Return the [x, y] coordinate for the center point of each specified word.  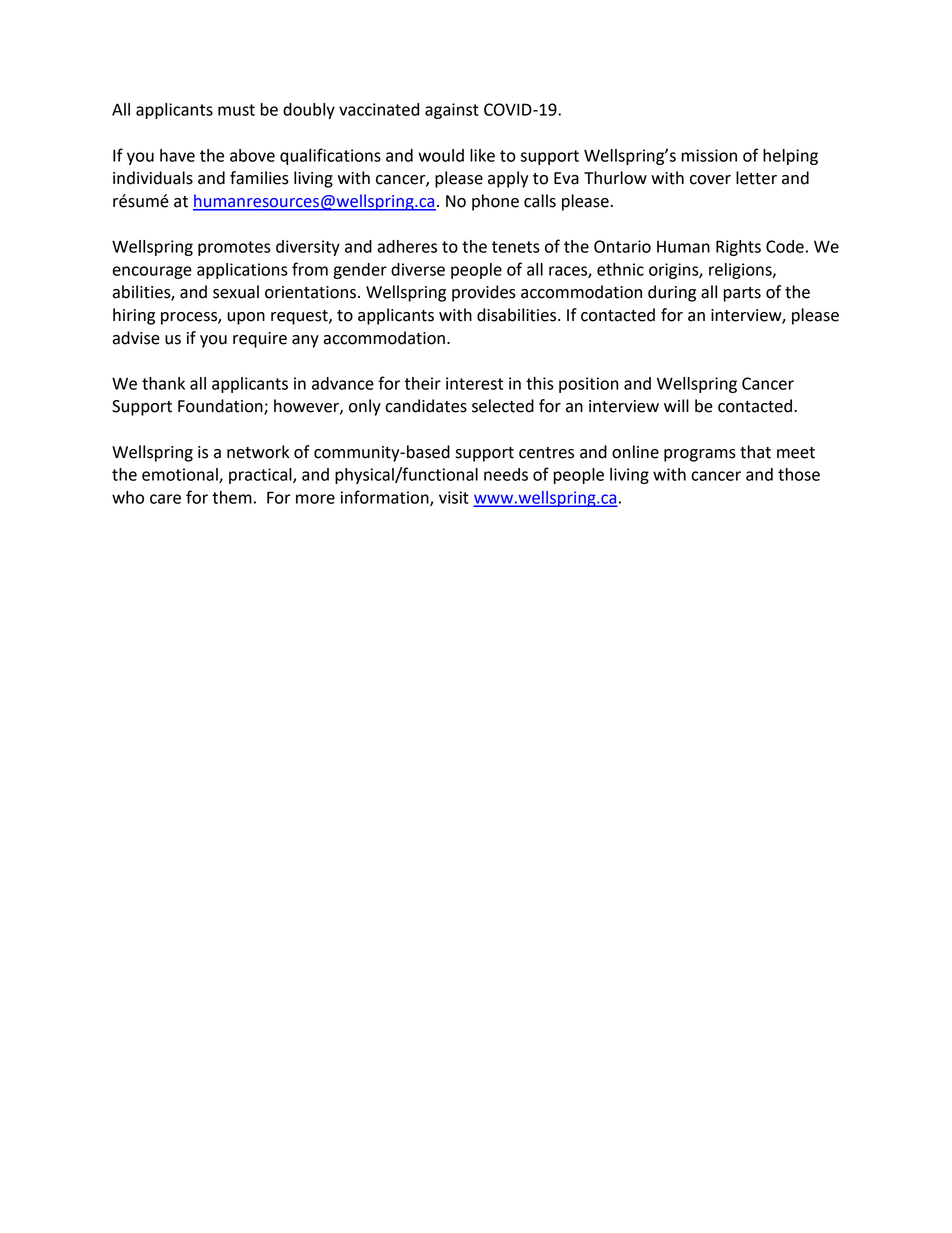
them [232, 497]
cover [710, 180]
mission [709, 155]
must [236, 110]
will [676, 405]
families [259, 178]
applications [242, 271]
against [452, 111]
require [260, 340]
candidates [426, 406]
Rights [738, 248]
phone [495, 202]
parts [742, 294]
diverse [418, 269]
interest [474, 383]
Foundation [221, 407]
